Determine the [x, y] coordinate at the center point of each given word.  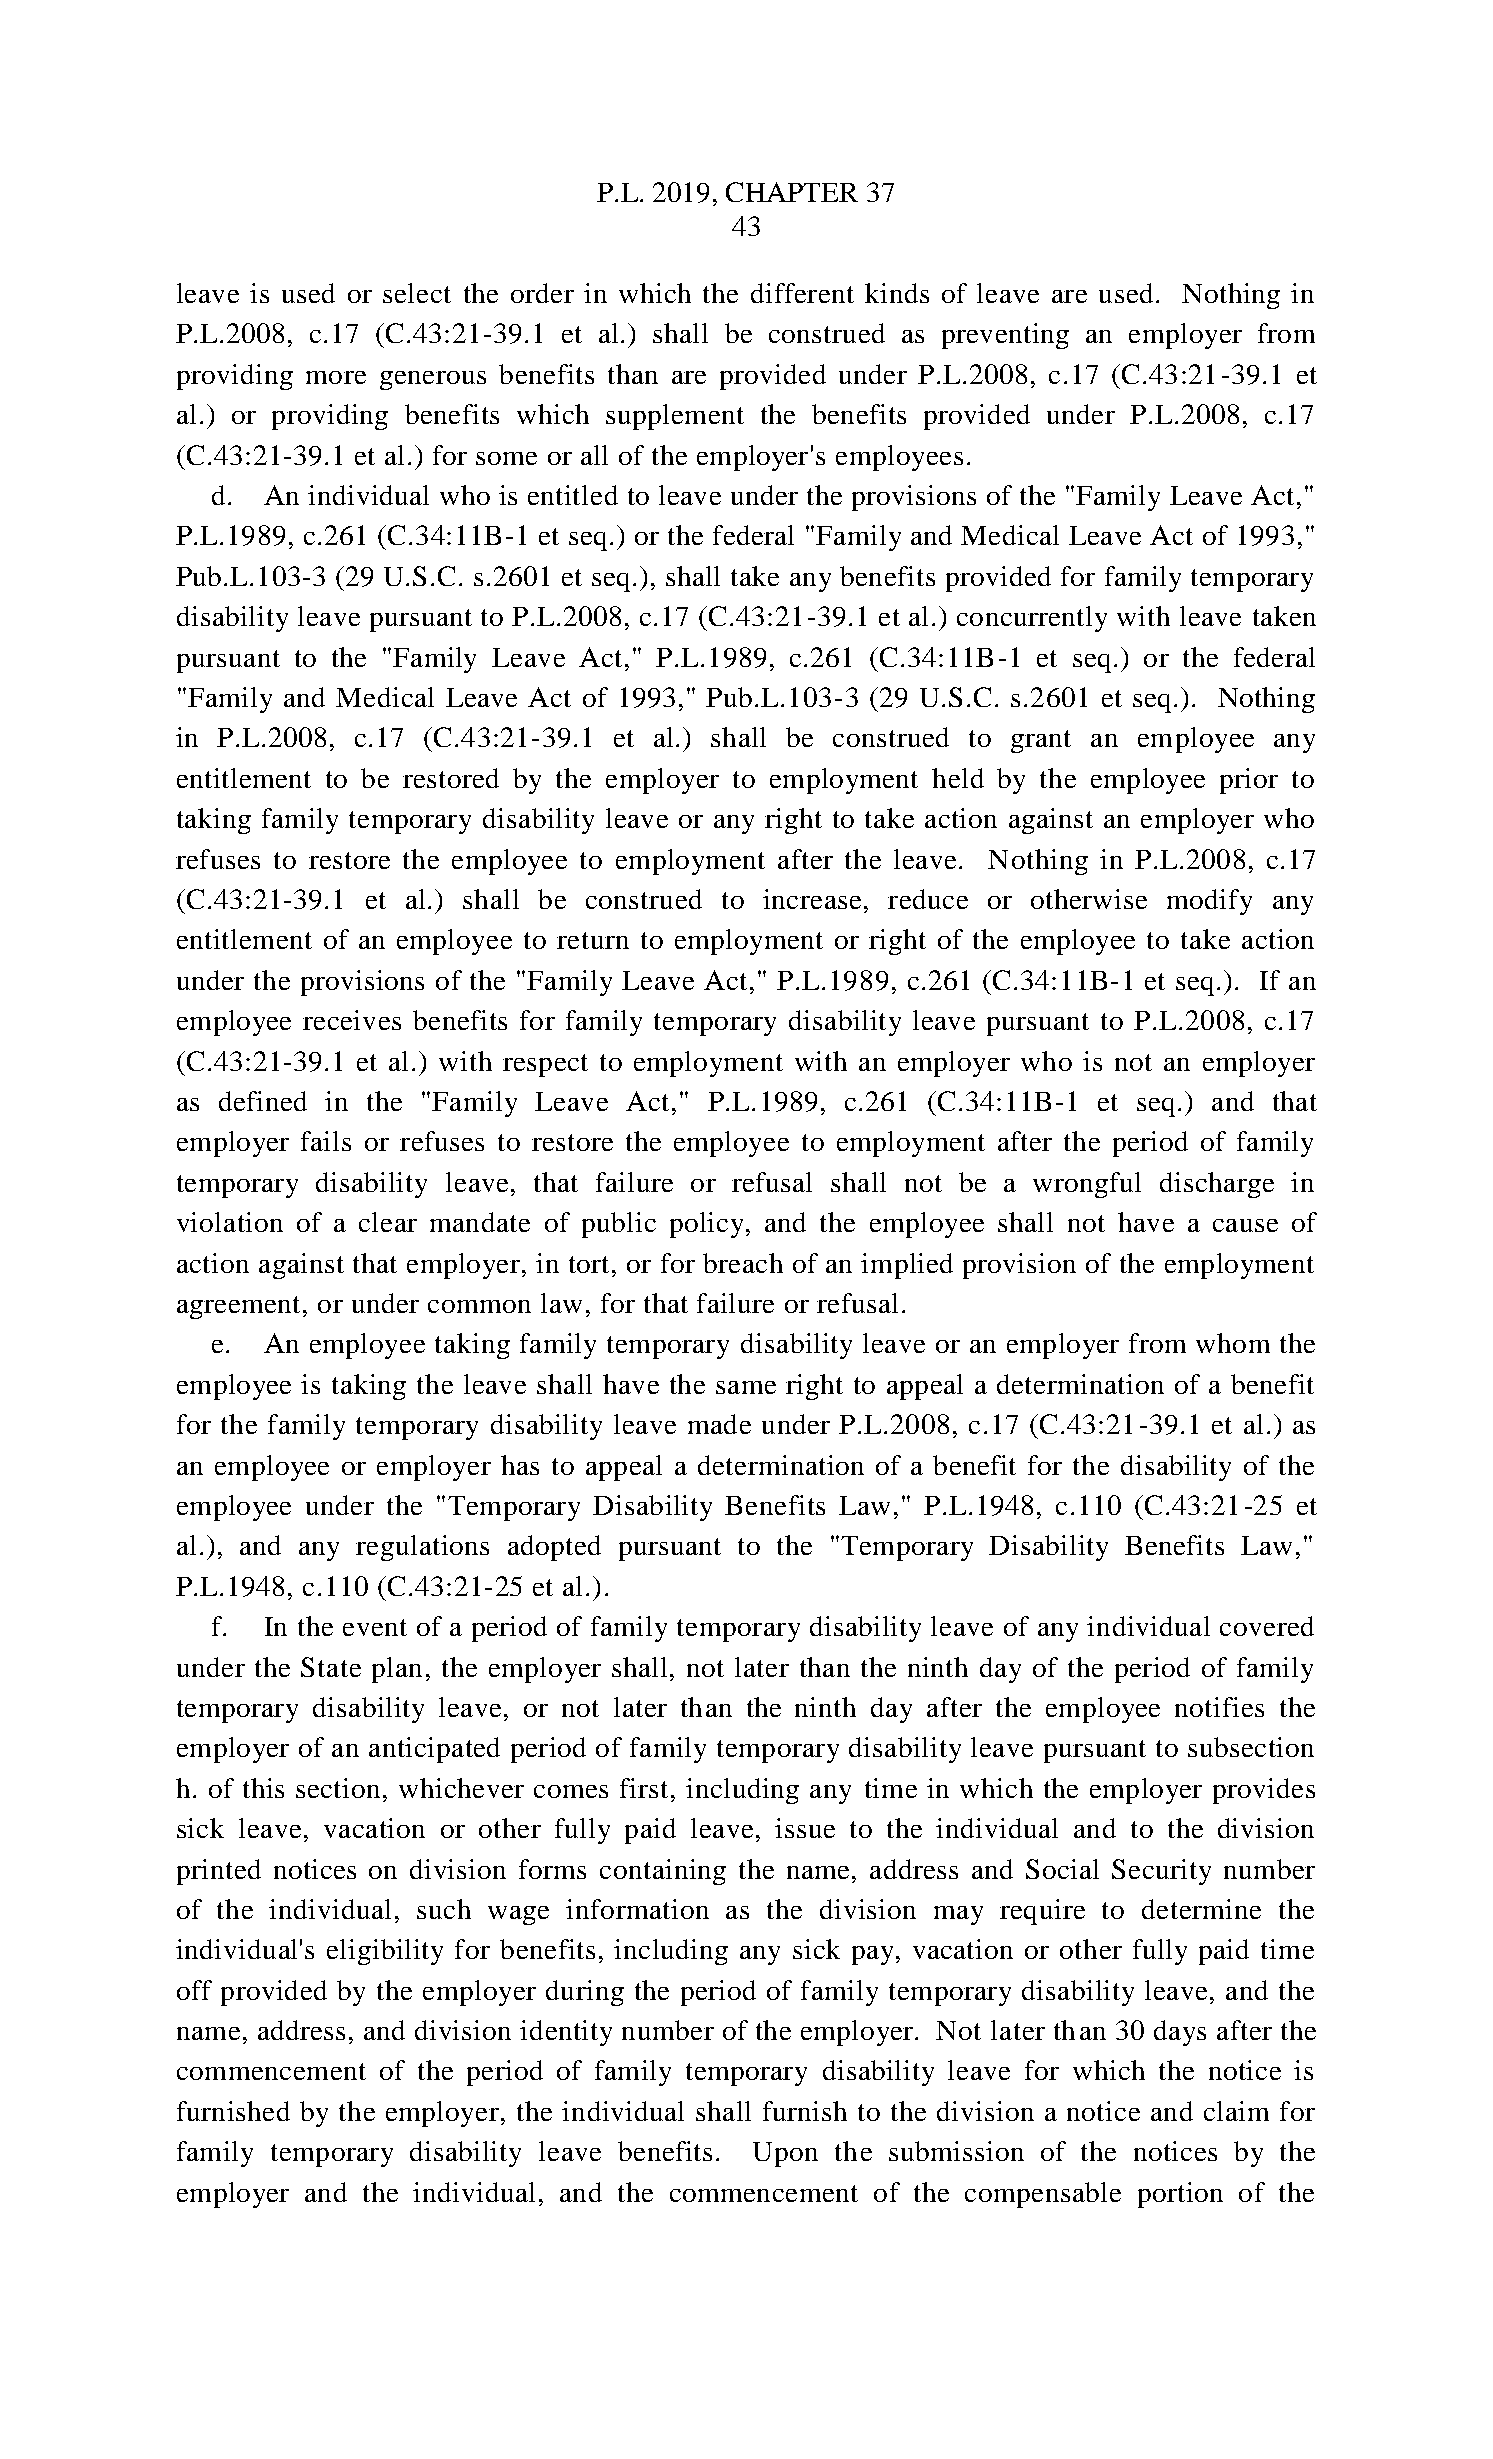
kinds [897, 293]
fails [326, 1141]
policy [706, 1225]
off [194, 1990]
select [417, 293]
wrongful [1087, 1185]
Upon [785, 2154]
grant [1041, 741]
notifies [1219, 1707]
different [802, 293]
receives [352, 1020]
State [331, 1667]
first [644, 1788]
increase [812, 899]
